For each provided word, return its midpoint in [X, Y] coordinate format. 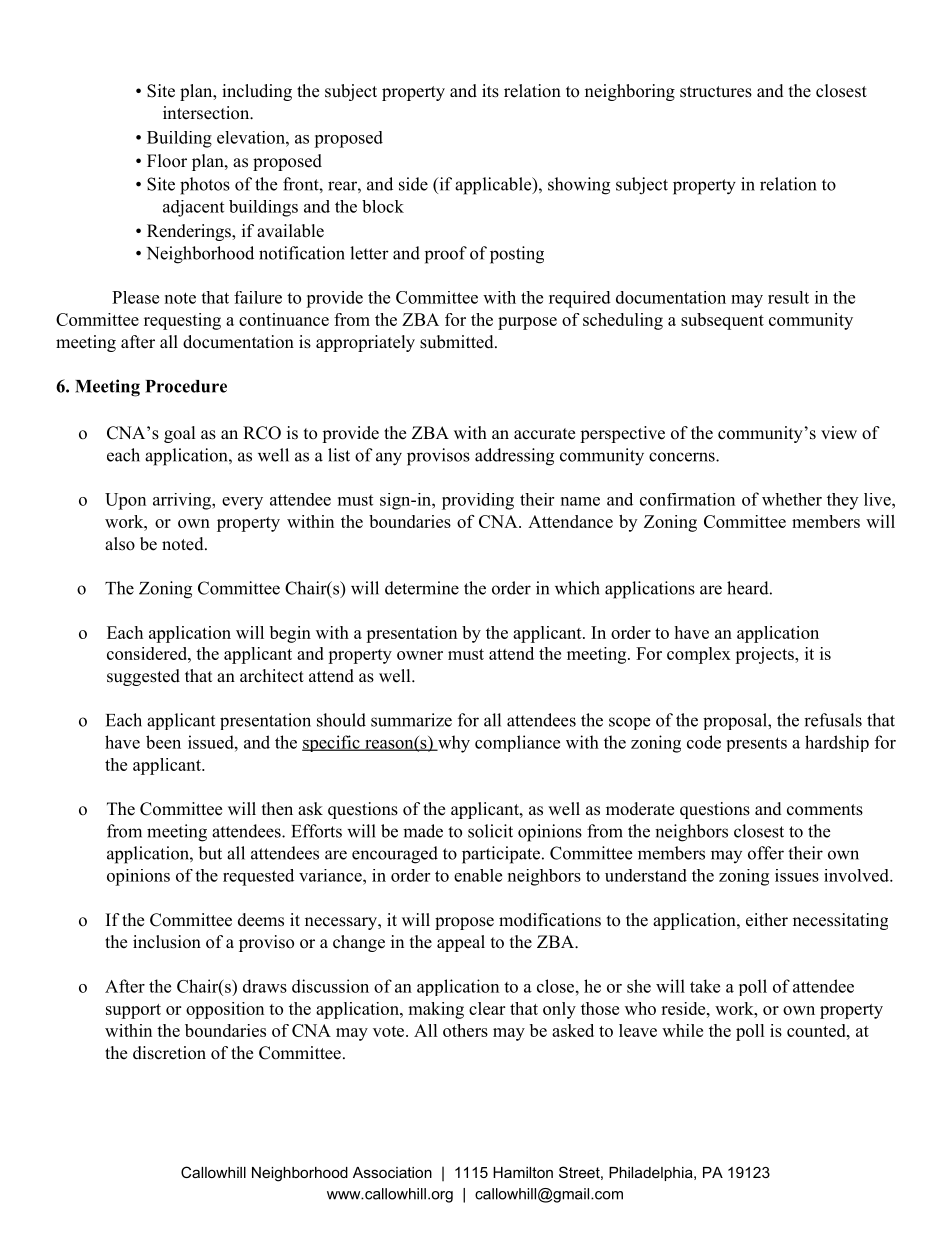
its [490, 91]
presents [757, 744]
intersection [207, 113]
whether [792, 499]
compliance [517, 743]
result [788, 297]
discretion [169, 1053]
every [242, 503]
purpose [527, 323]
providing [478, 501]
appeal [461, 943]
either [767, 920]
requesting [182, 321]
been [163, 742]
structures [716, 92]
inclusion [167, 942]
